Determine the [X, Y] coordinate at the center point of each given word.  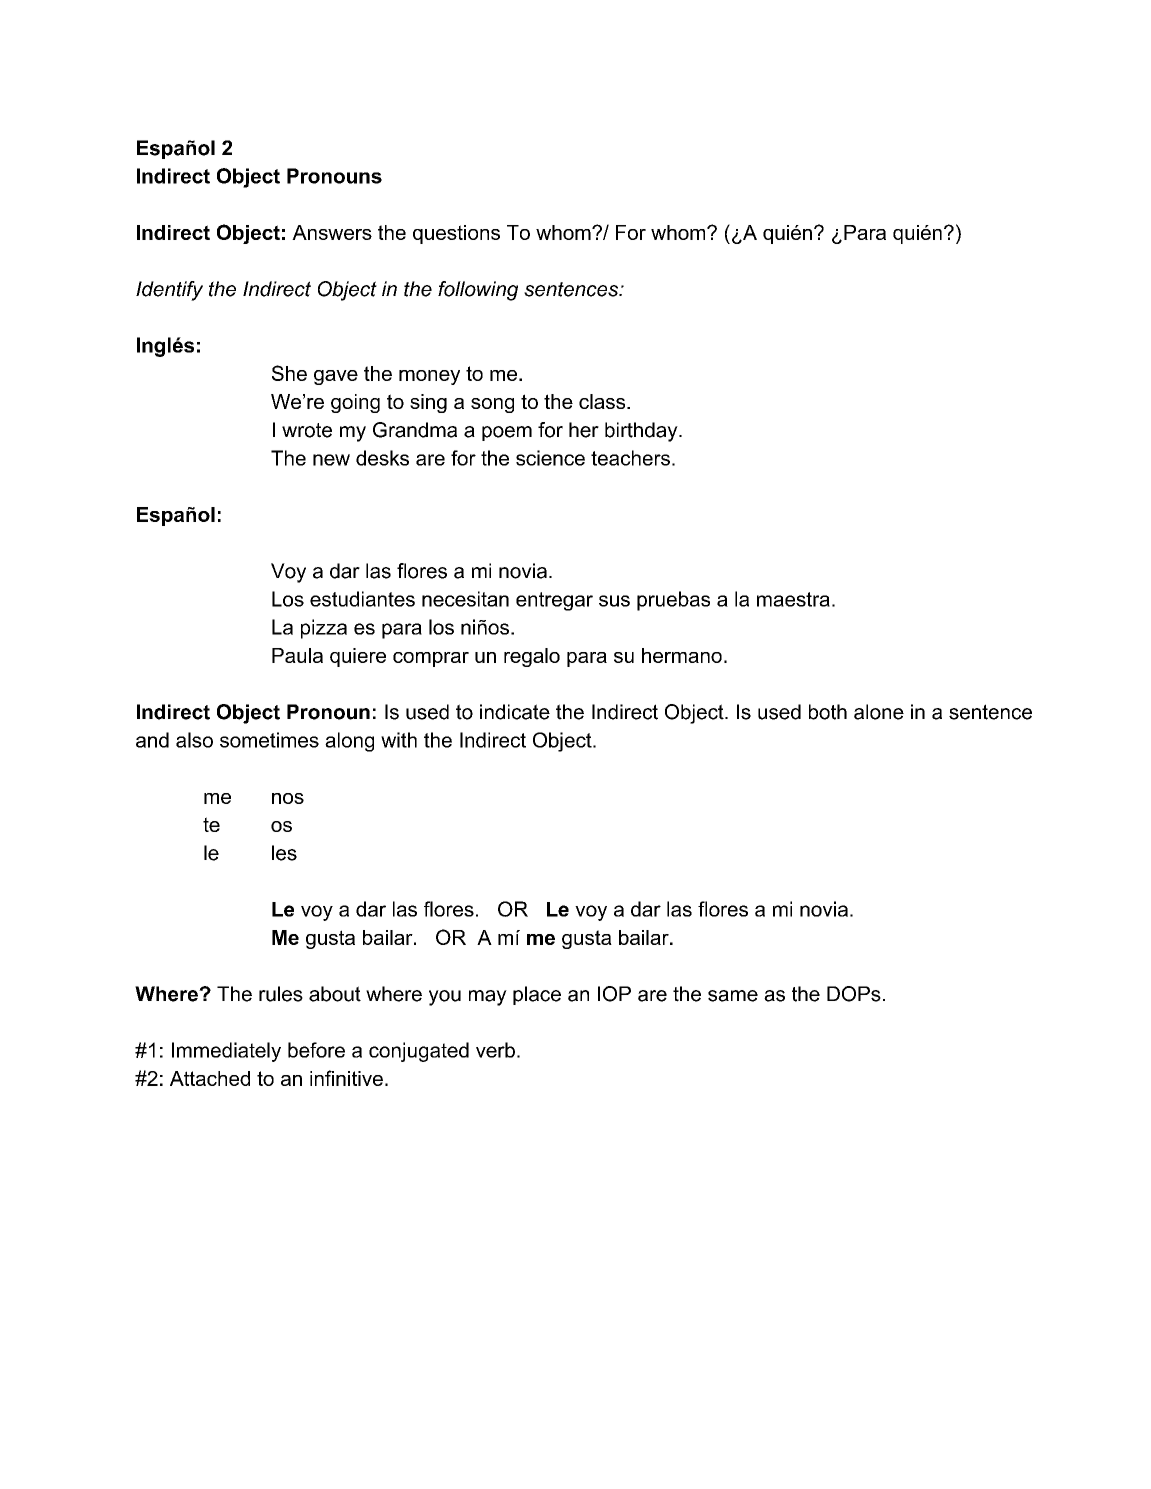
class [603, 401]
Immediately [226, 1052]
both [828, 712]
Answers [332, 232]
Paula [297, 655]
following [478, 291]
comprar [431, 659]
